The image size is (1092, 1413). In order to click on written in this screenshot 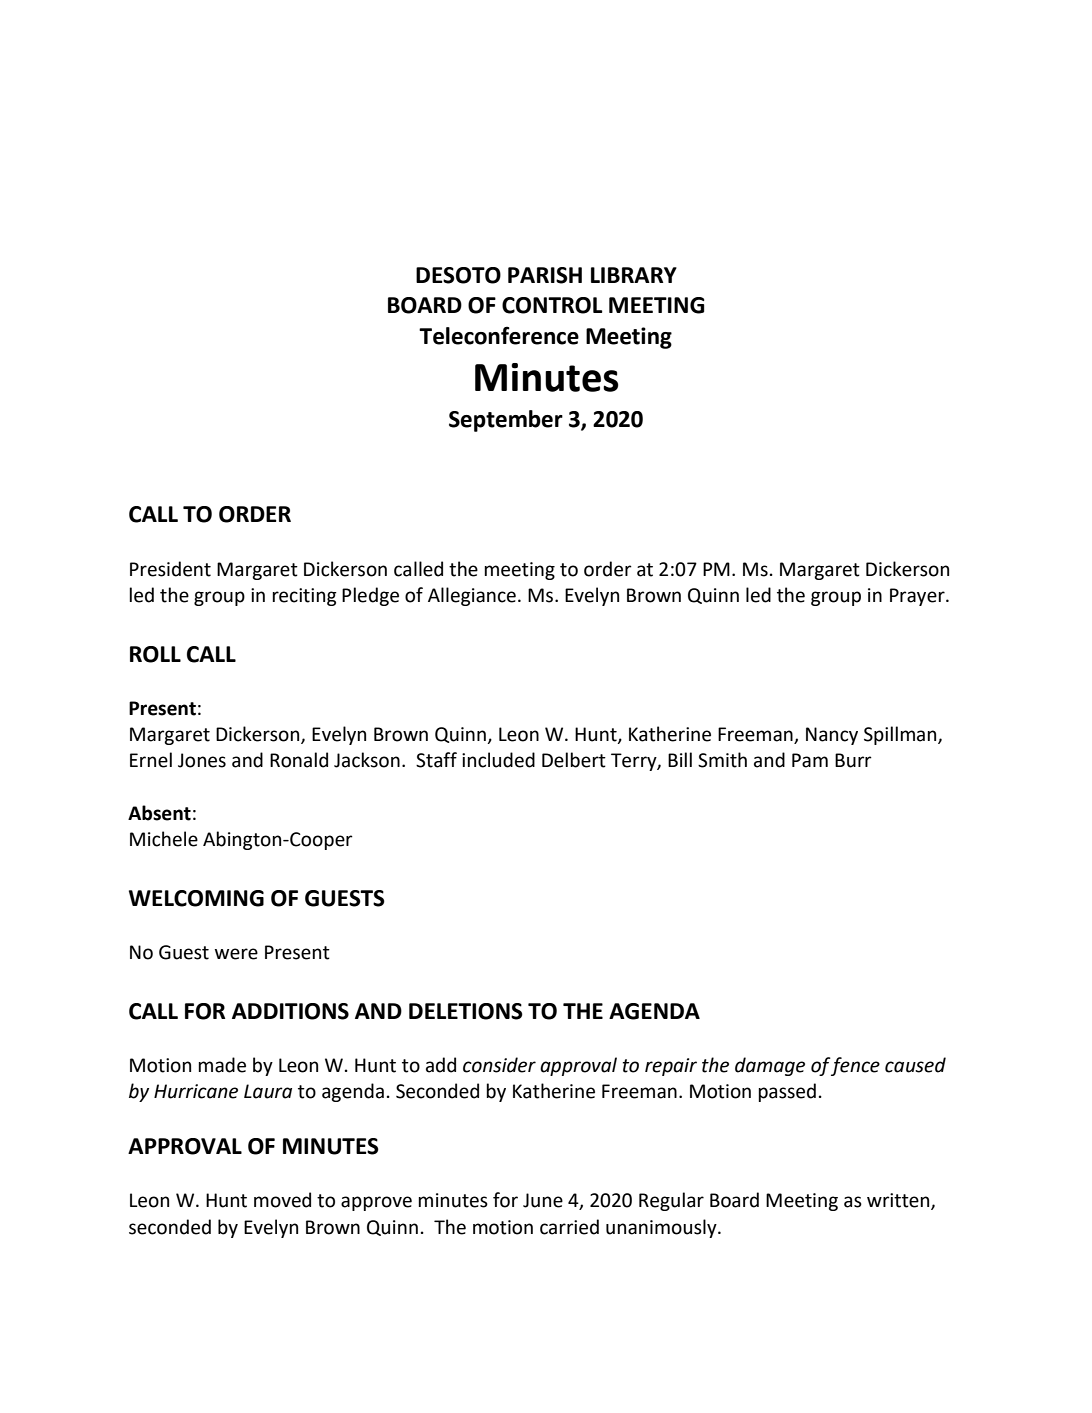, I will do `click(899, 1201)`.
